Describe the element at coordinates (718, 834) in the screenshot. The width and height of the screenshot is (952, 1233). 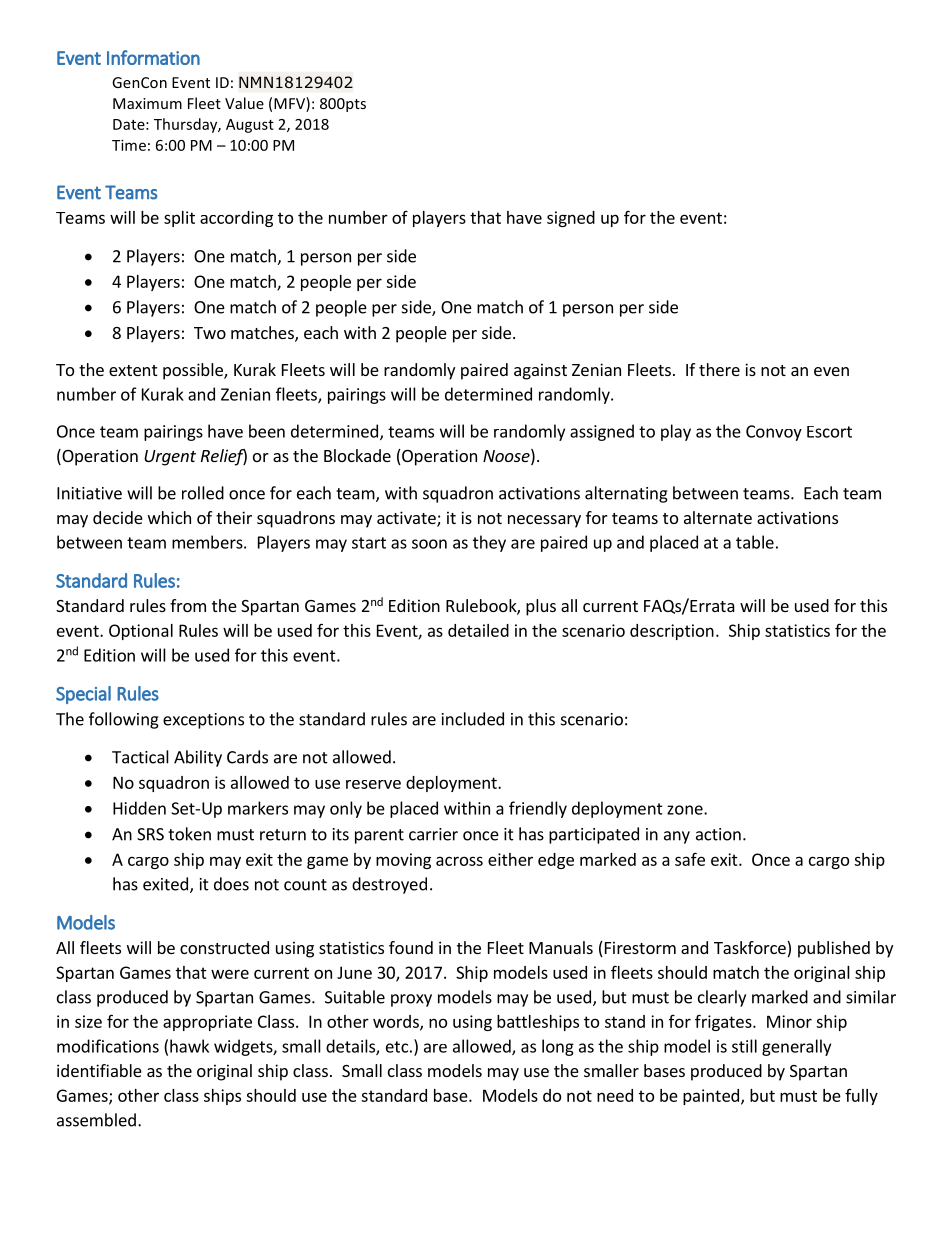
I see `action` at that location.
